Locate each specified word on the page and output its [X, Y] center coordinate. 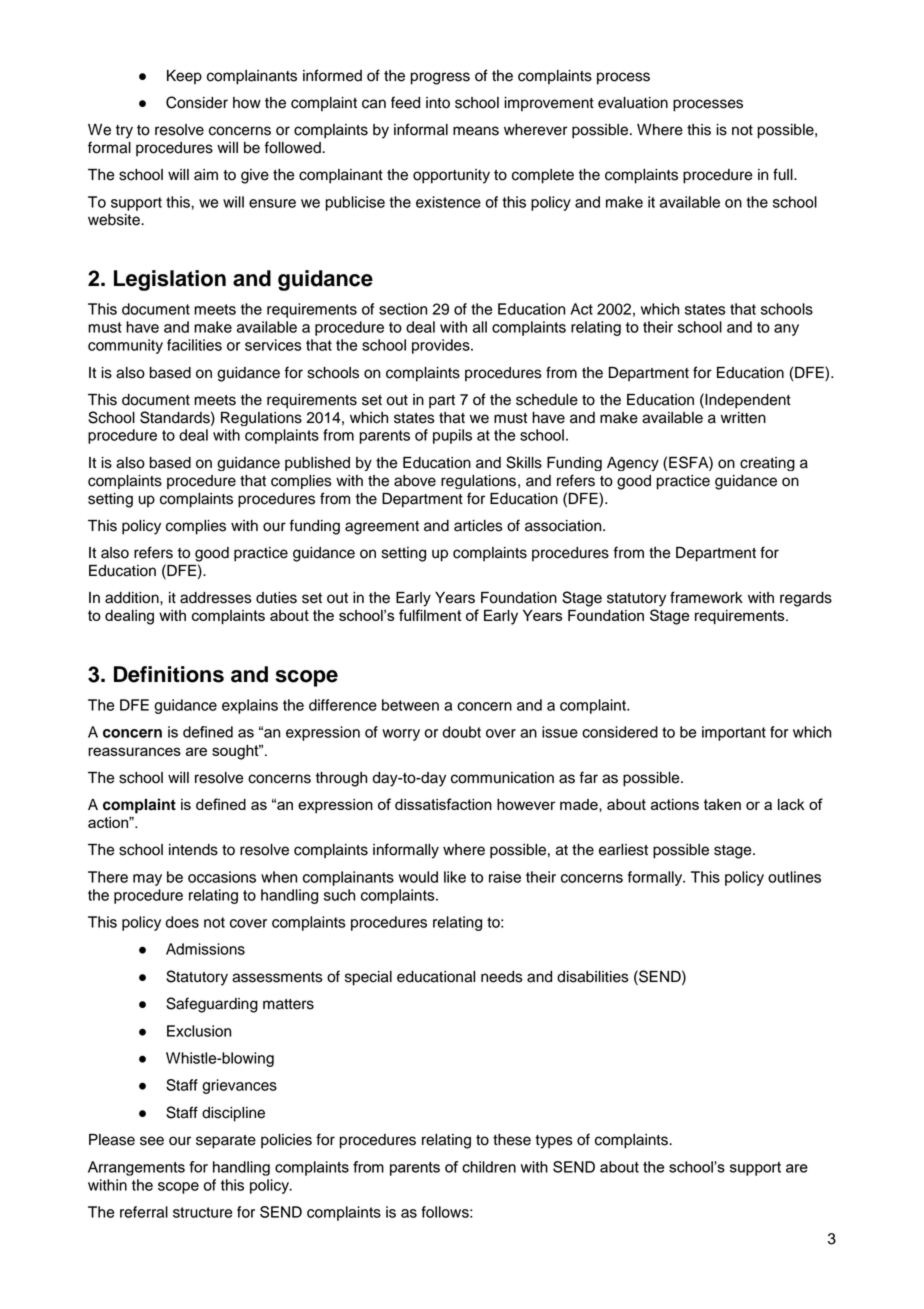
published [317, 464]
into [438, 103]
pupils [452, 436]
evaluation [633, 103]
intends [193, 850]
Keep [184, 77]
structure [202, 1212]
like [455, 877]
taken [722, 804]
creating [767, 464]
